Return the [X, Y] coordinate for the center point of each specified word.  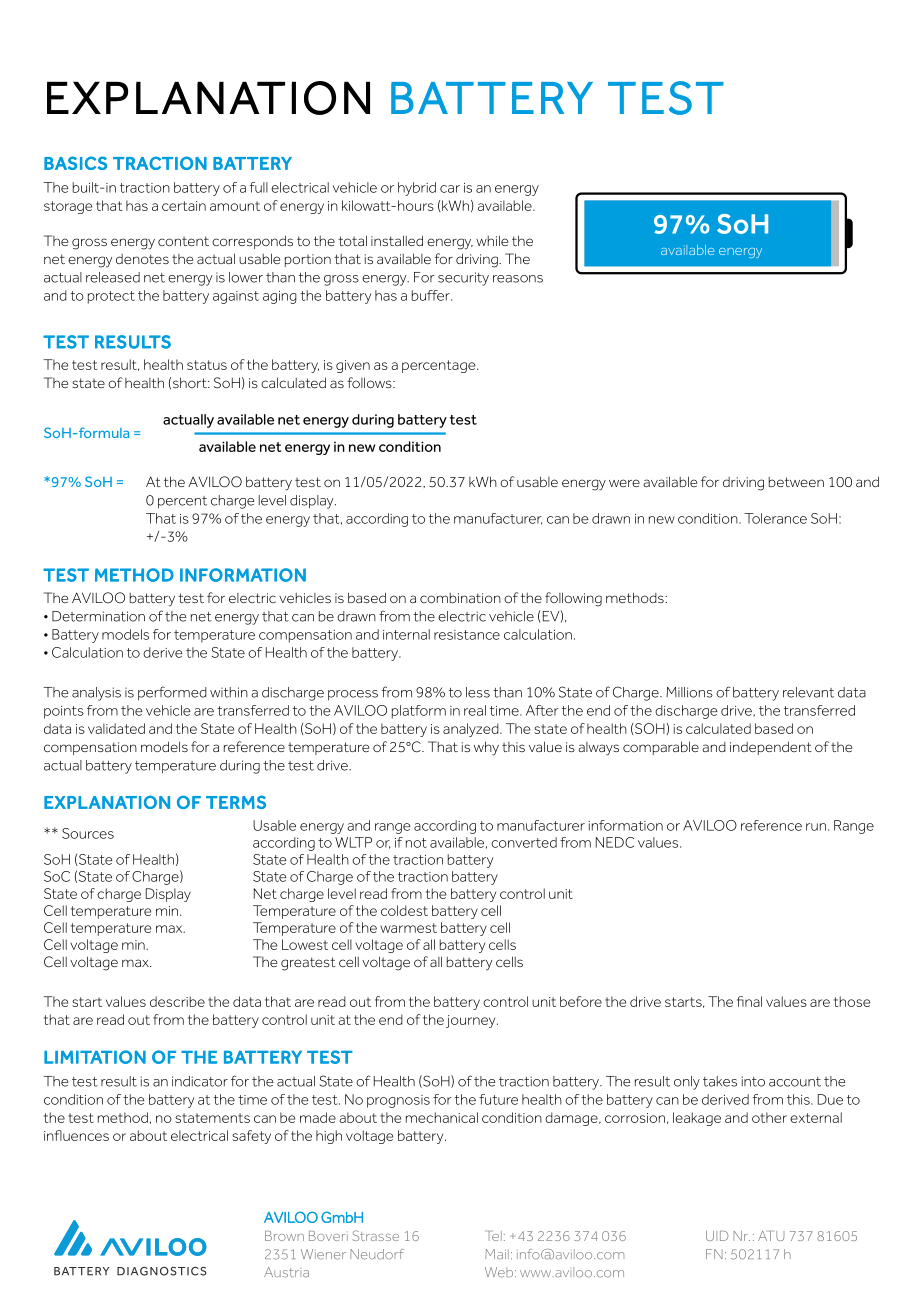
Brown [284, 1236]
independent [771, 748]
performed [172, 693]
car [450, 189]
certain [184, 206]
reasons [518, 279]
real [475, 710]
